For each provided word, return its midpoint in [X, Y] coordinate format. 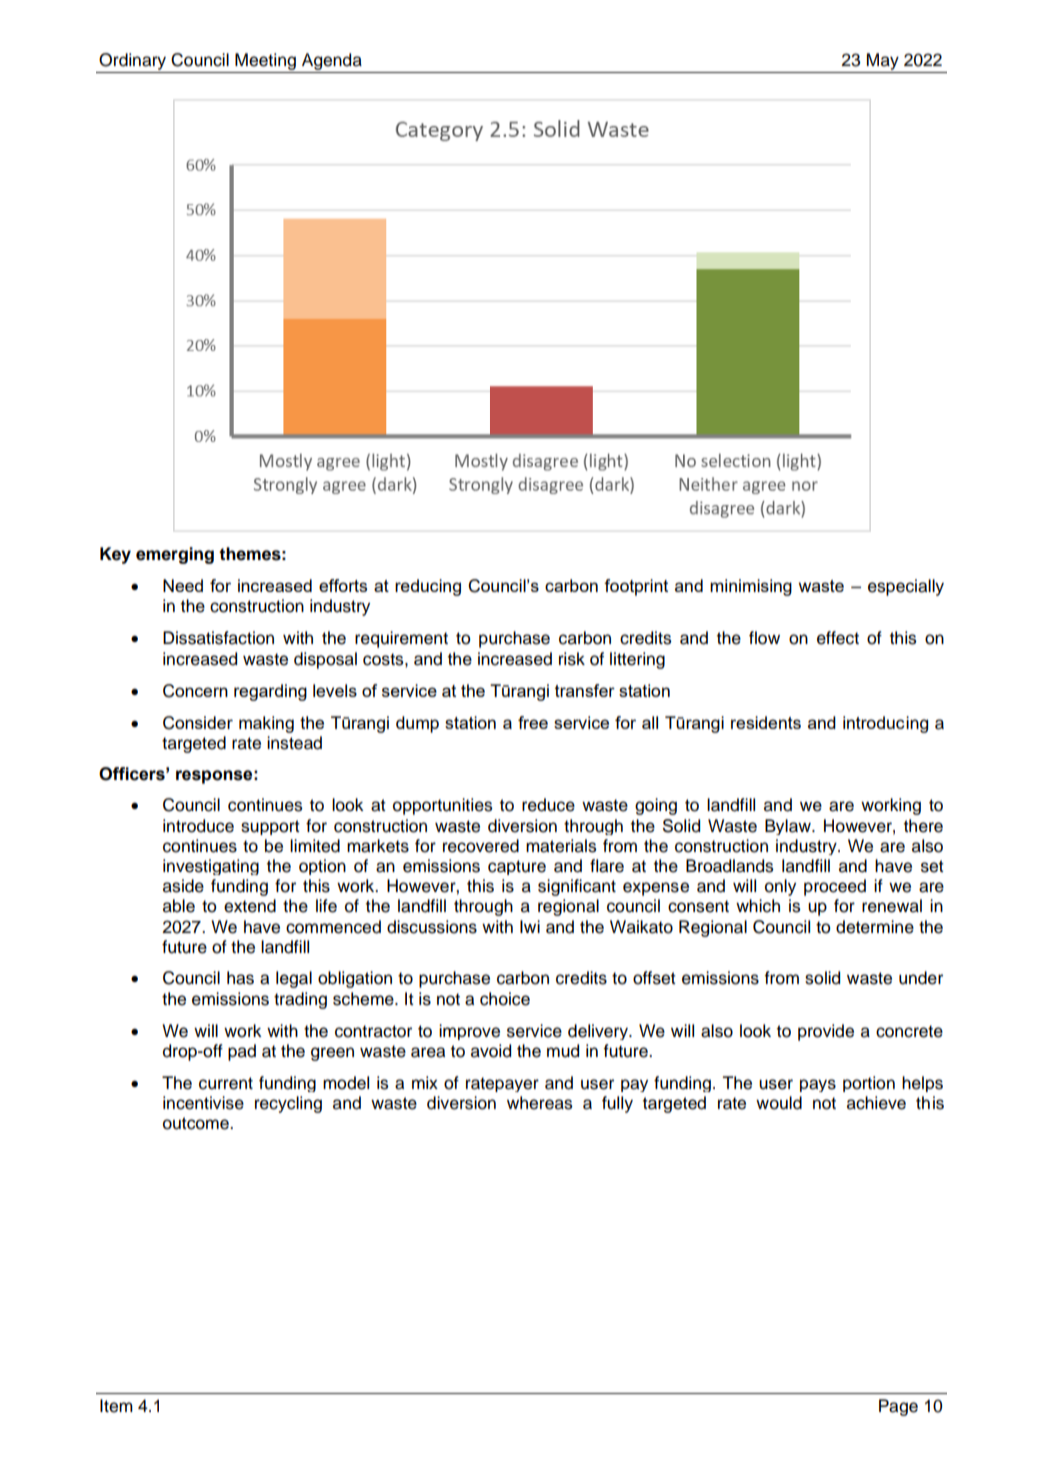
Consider [198, 723]
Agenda [332, 61]
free [533, 722]
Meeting [265, 61]
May [883, 61]
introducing [885, 724]
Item [116, 1406]
